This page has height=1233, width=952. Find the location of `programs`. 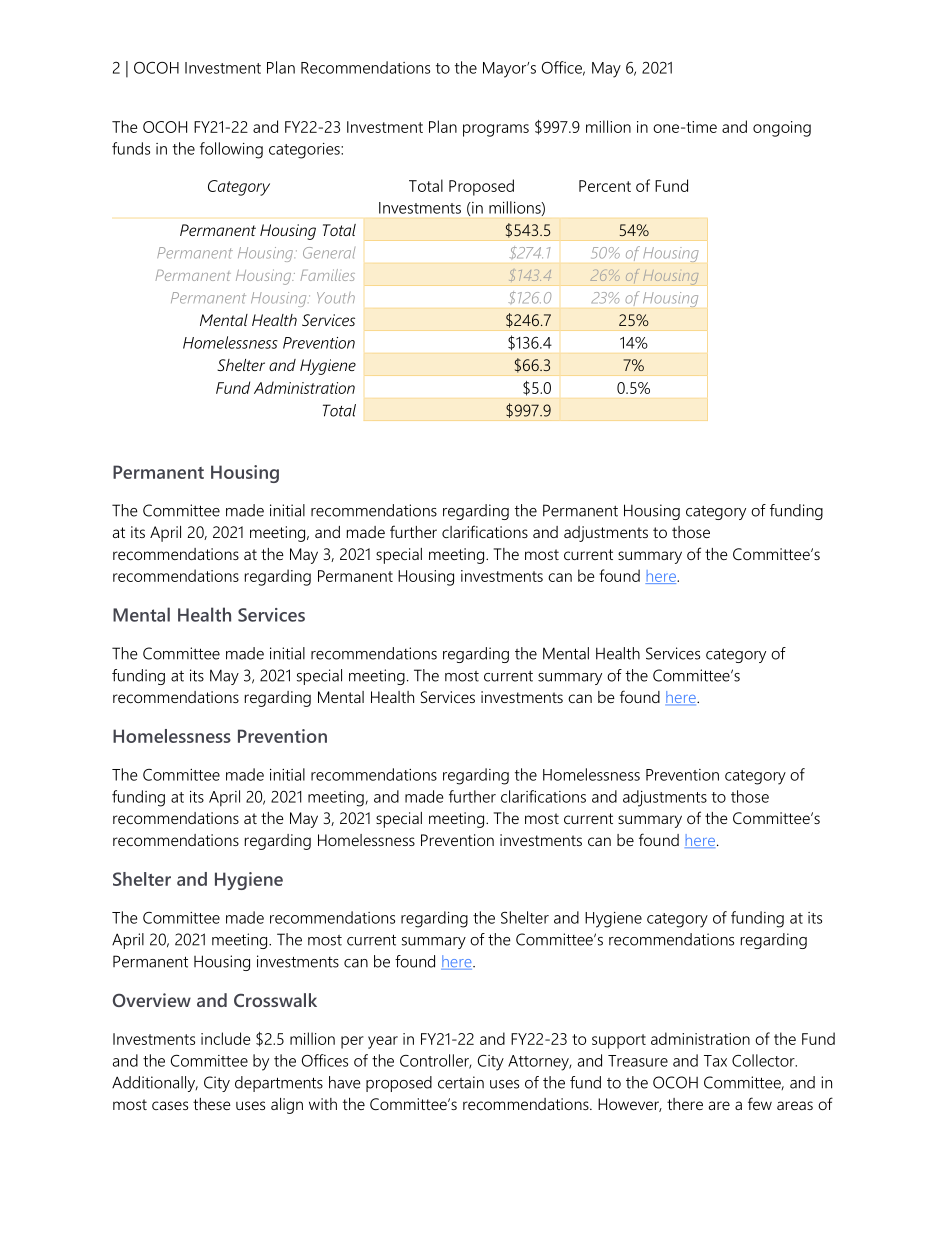

programs is located at coordinates (496, 130).
